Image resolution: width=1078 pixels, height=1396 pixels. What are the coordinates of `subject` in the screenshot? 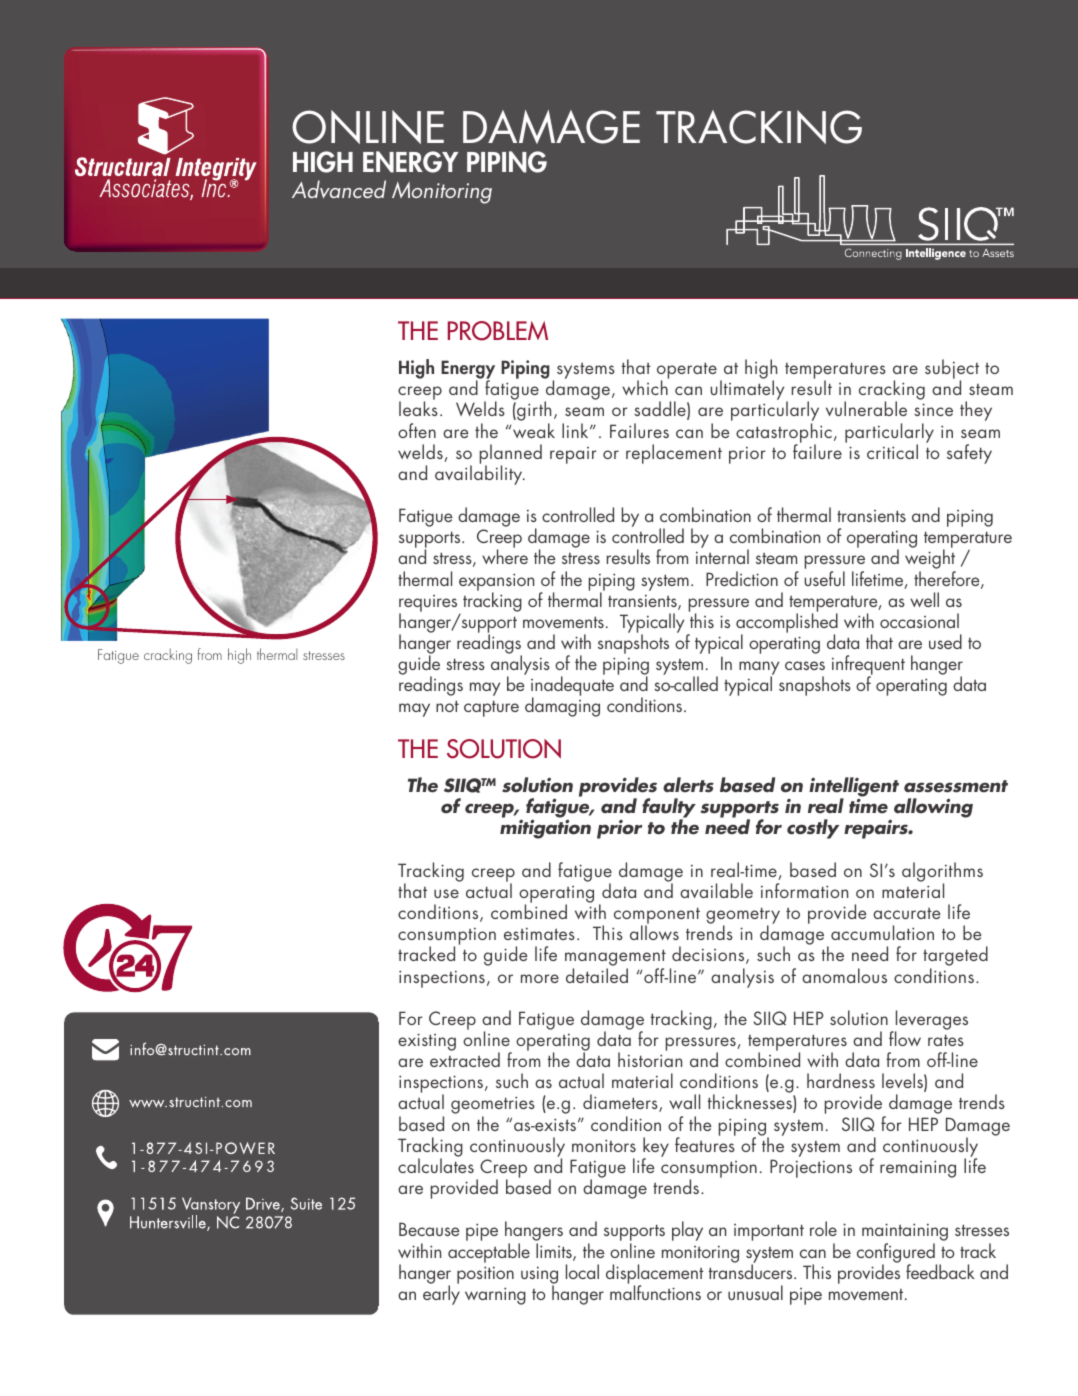 It's located at (952, 370).
